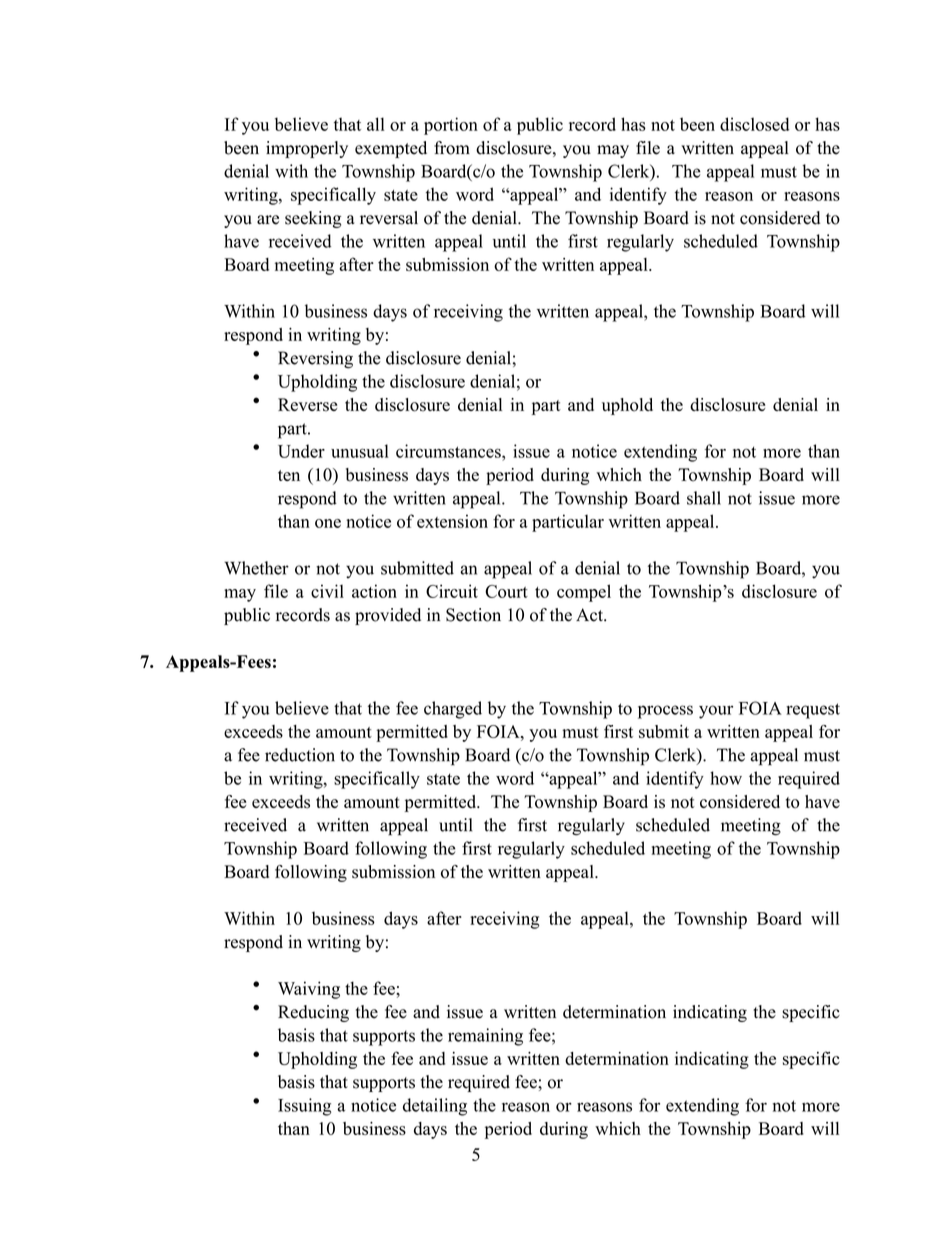 Image resolution: width=952 pixels, height=1233 pixels. Describe the element at coordinates (726, 778) in the screenshot. I see `how` at that location.
